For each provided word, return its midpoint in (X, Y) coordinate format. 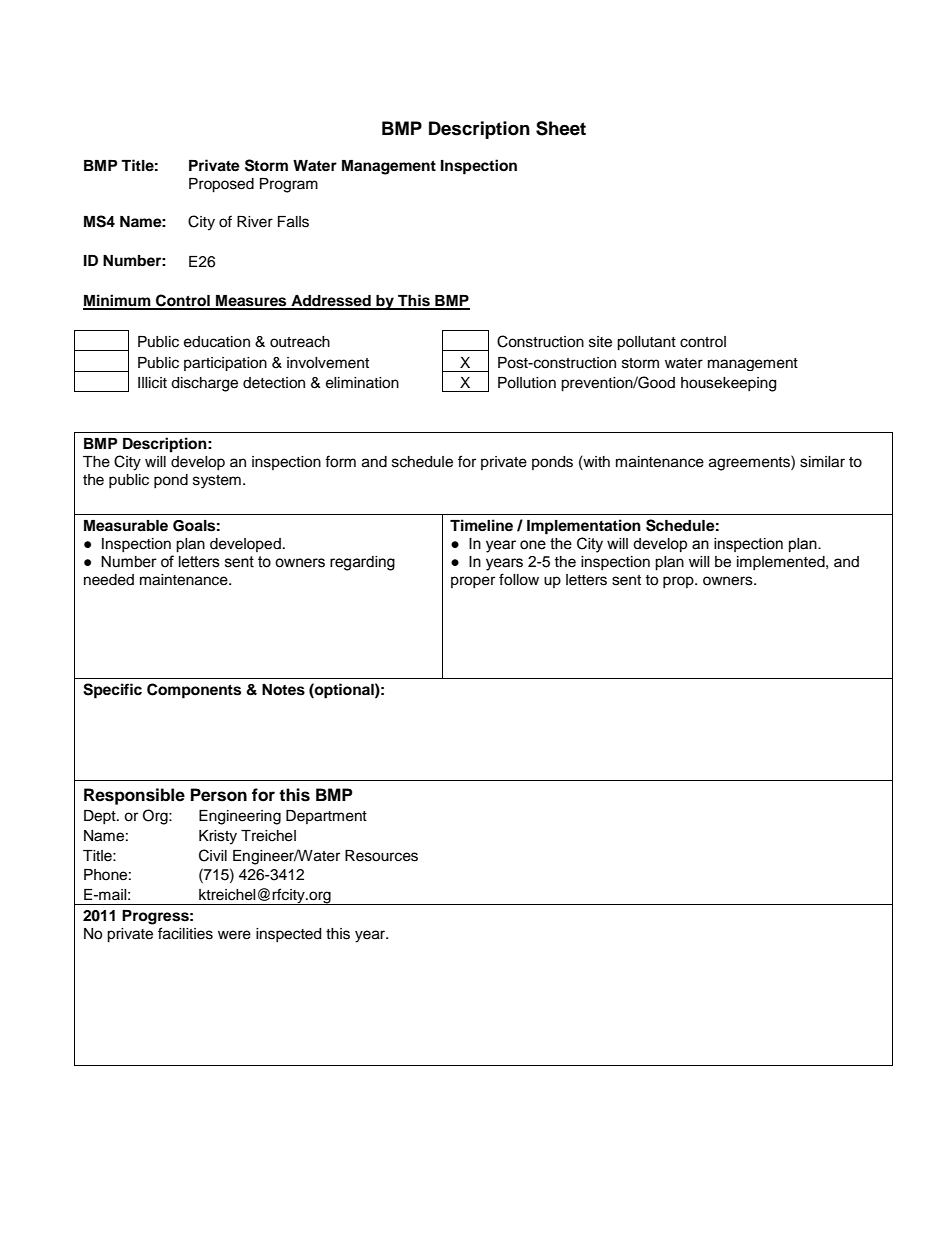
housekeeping (728, 384)
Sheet (561, 128)
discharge (204, 384)
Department (326, 817)
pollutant (646, 343)
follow (519, 579)
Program (289, 185)
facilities (185, 933)
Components (194, 691)
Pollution (527, 383)
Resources (381, 856)
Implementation (584, 527)
